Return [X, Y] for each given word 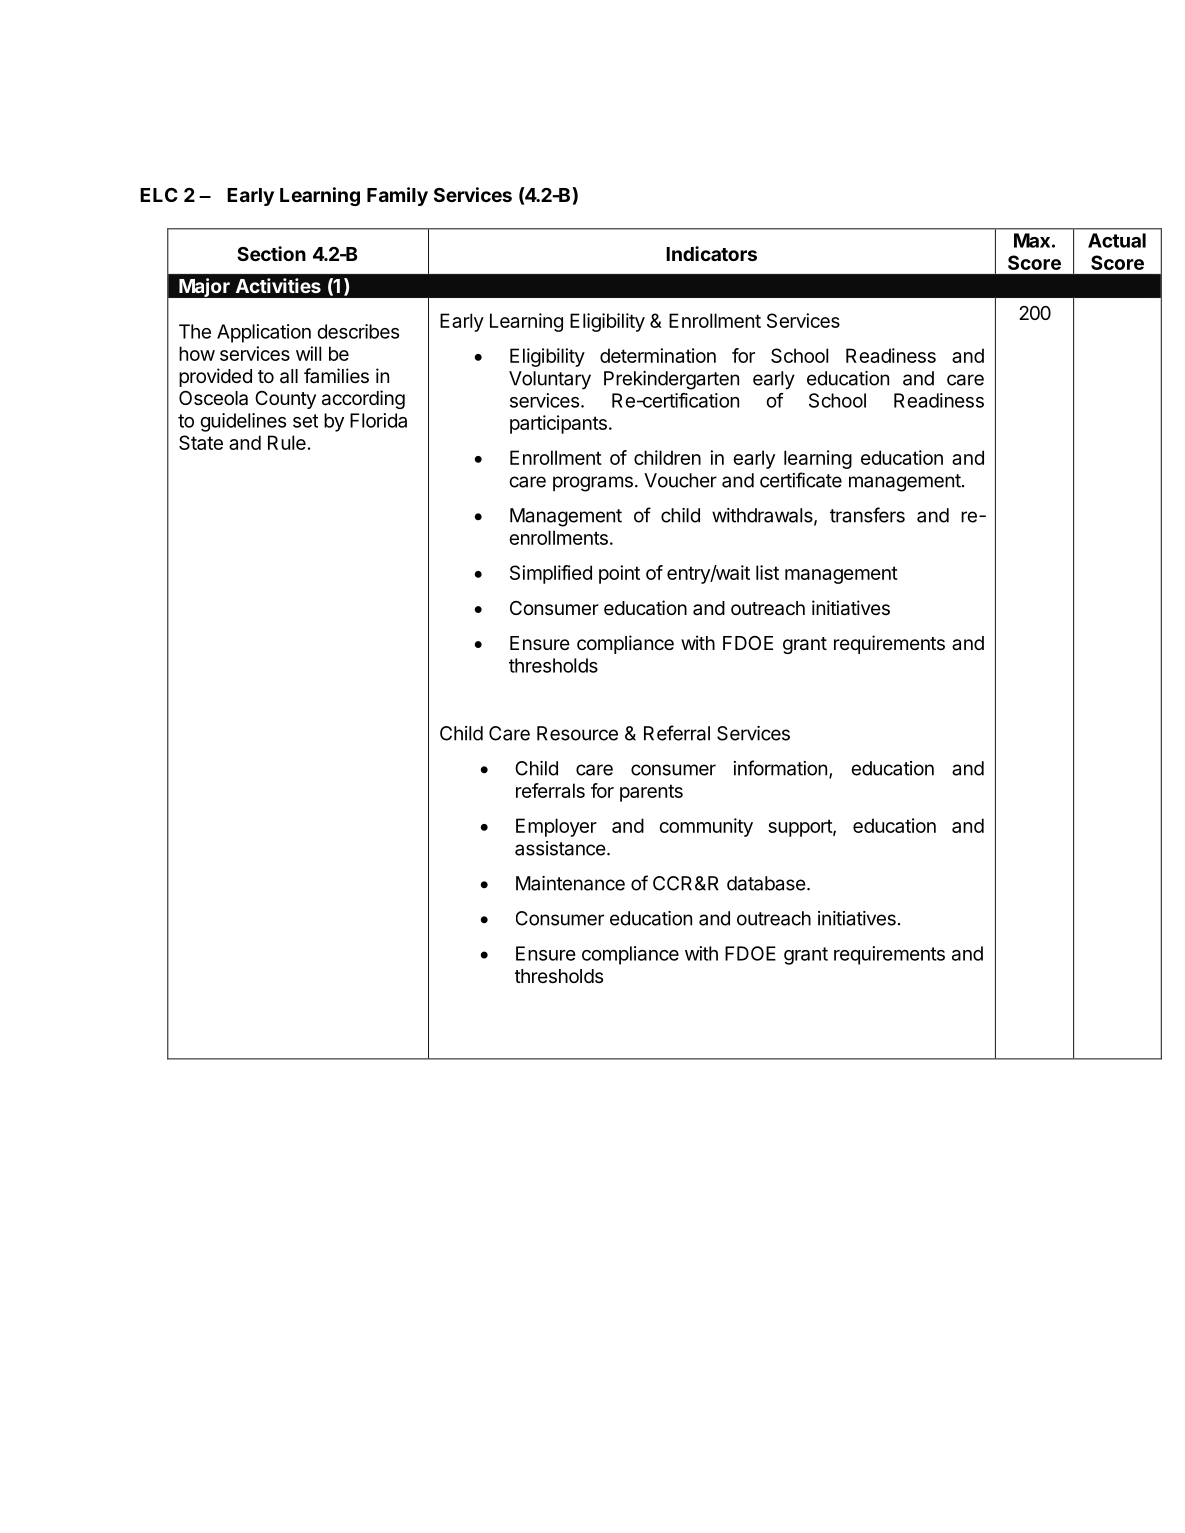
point [619, 574]
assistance [561, 848]
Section [271, 253]
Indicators [711, 253]
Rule [287, 442]
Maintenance [570, 883]
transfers [867, 515]
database [766, 883]
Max [1032, 240]
